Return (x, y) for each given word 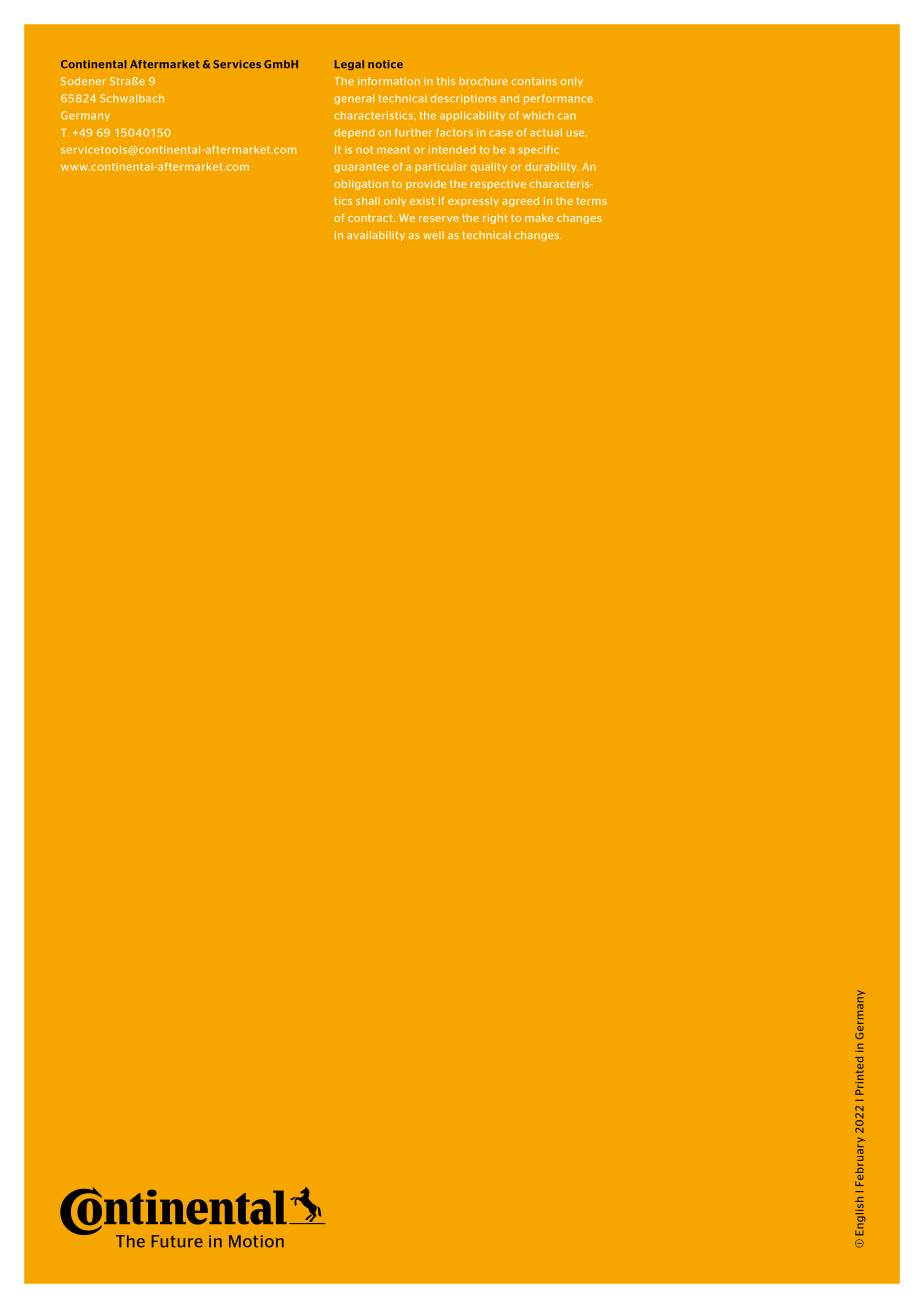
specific (538, 151)
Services (237, 64)
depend (354, 133)
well (433, 235)
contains (534, 81)
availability (376, 236)
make (539, 218)
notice (385, 64)
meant (393, 150)
